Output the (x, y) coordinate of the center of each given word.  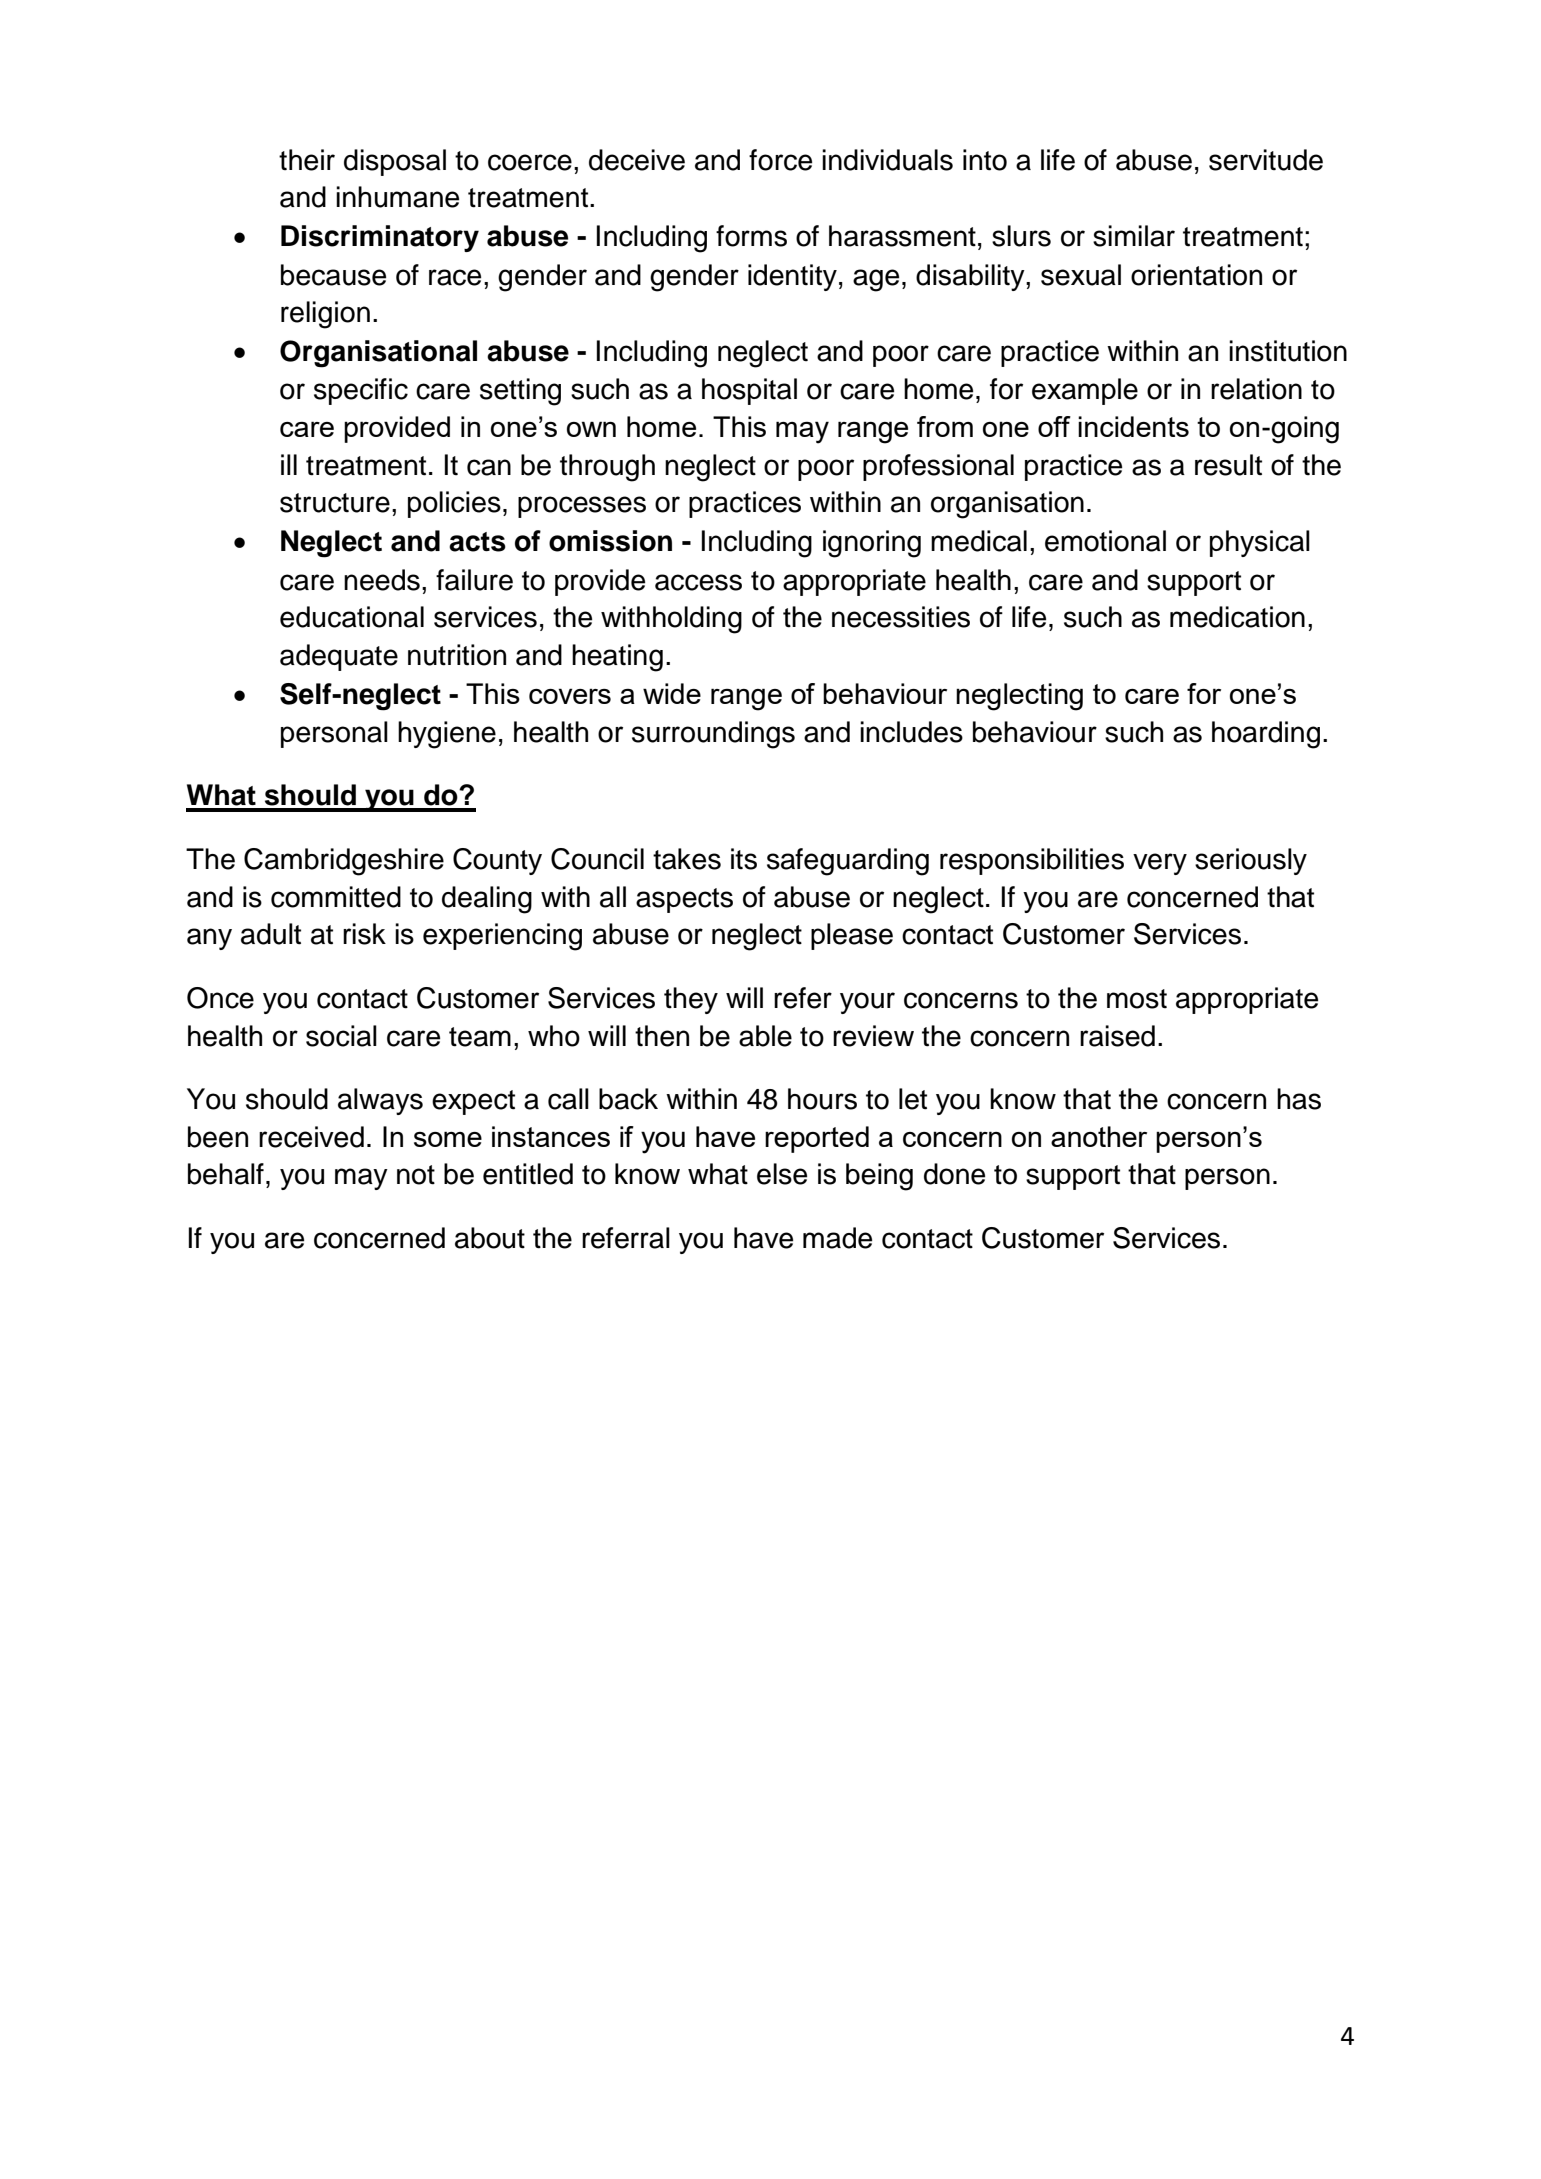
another (1099, 1136)
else (782, 1174)
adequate (339, 657)
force (780, 160)
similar (1134, 236)
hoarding (1266, 735)
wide (672, 693)
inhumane (397, 197)
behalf (226, 1174)
